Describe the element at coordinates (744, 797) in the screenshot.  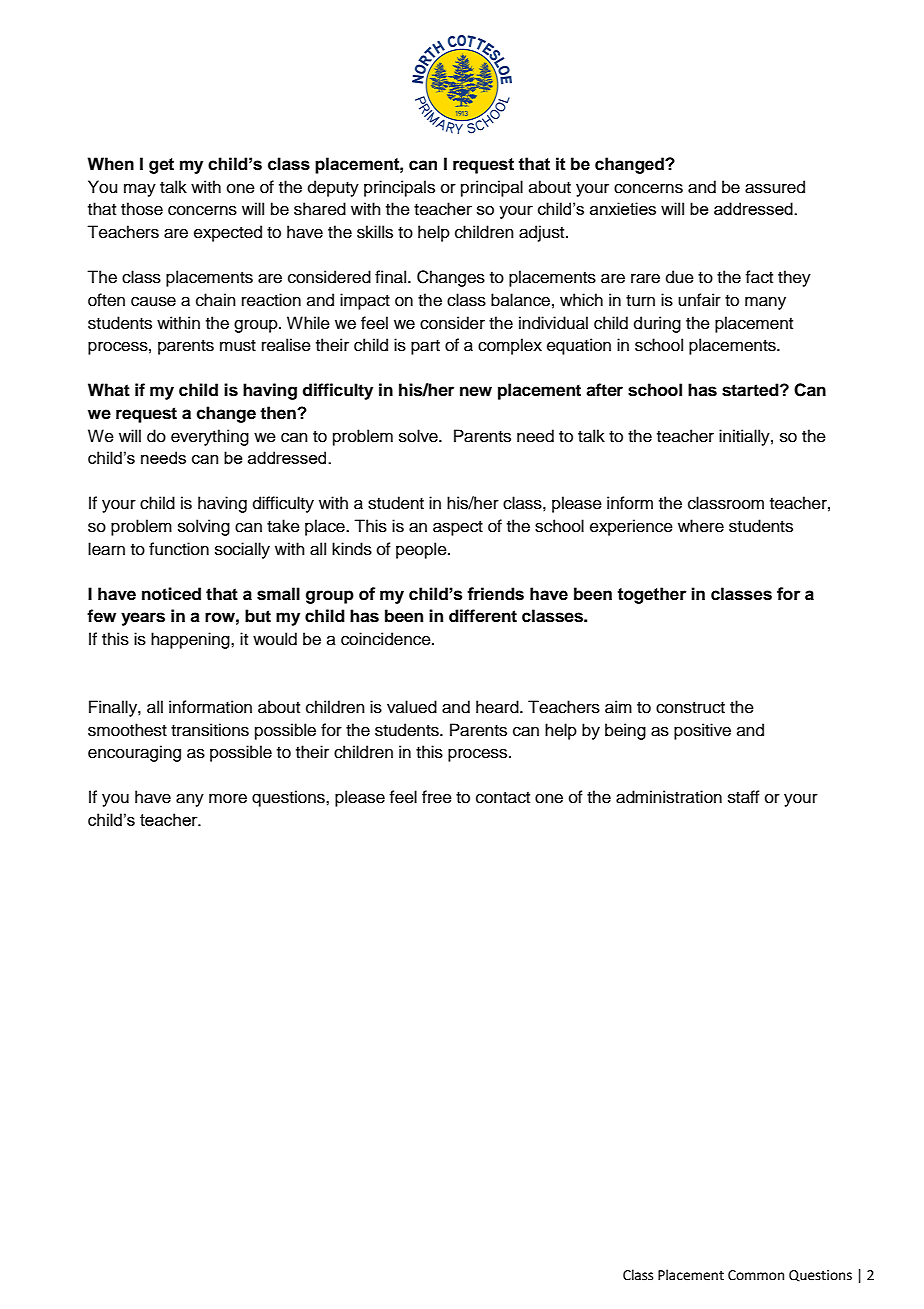
I see `staff` at that location.
